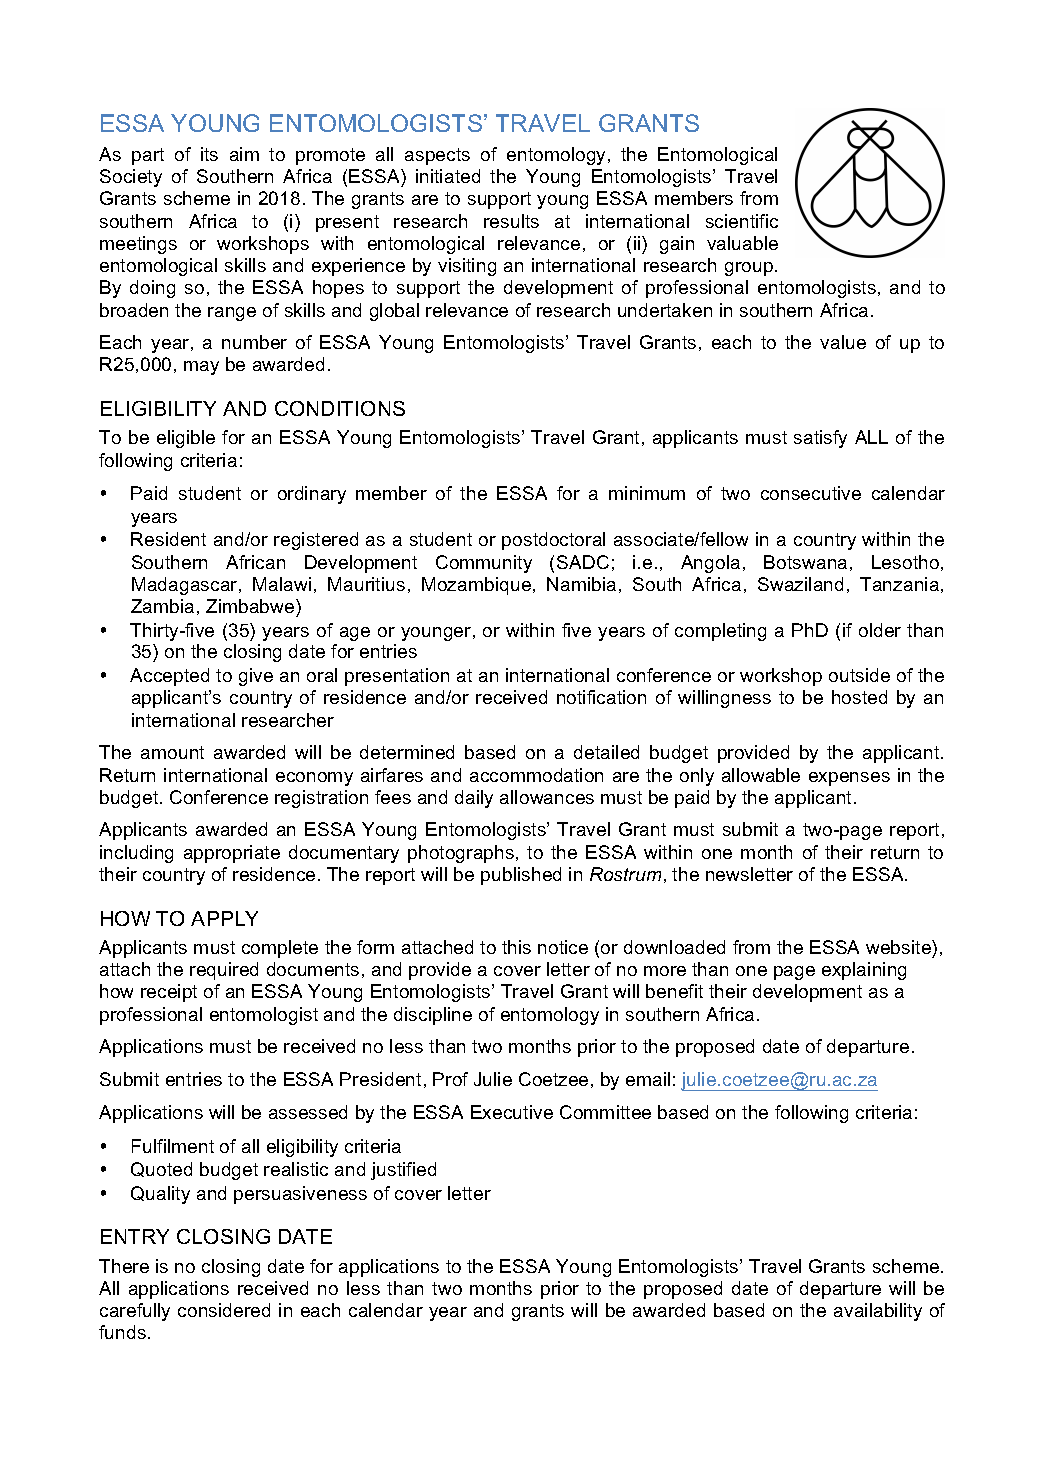 The image size is (1045, 1479). Describe the element at coordinates (516, 947) in the page. I see `this` at that location.
